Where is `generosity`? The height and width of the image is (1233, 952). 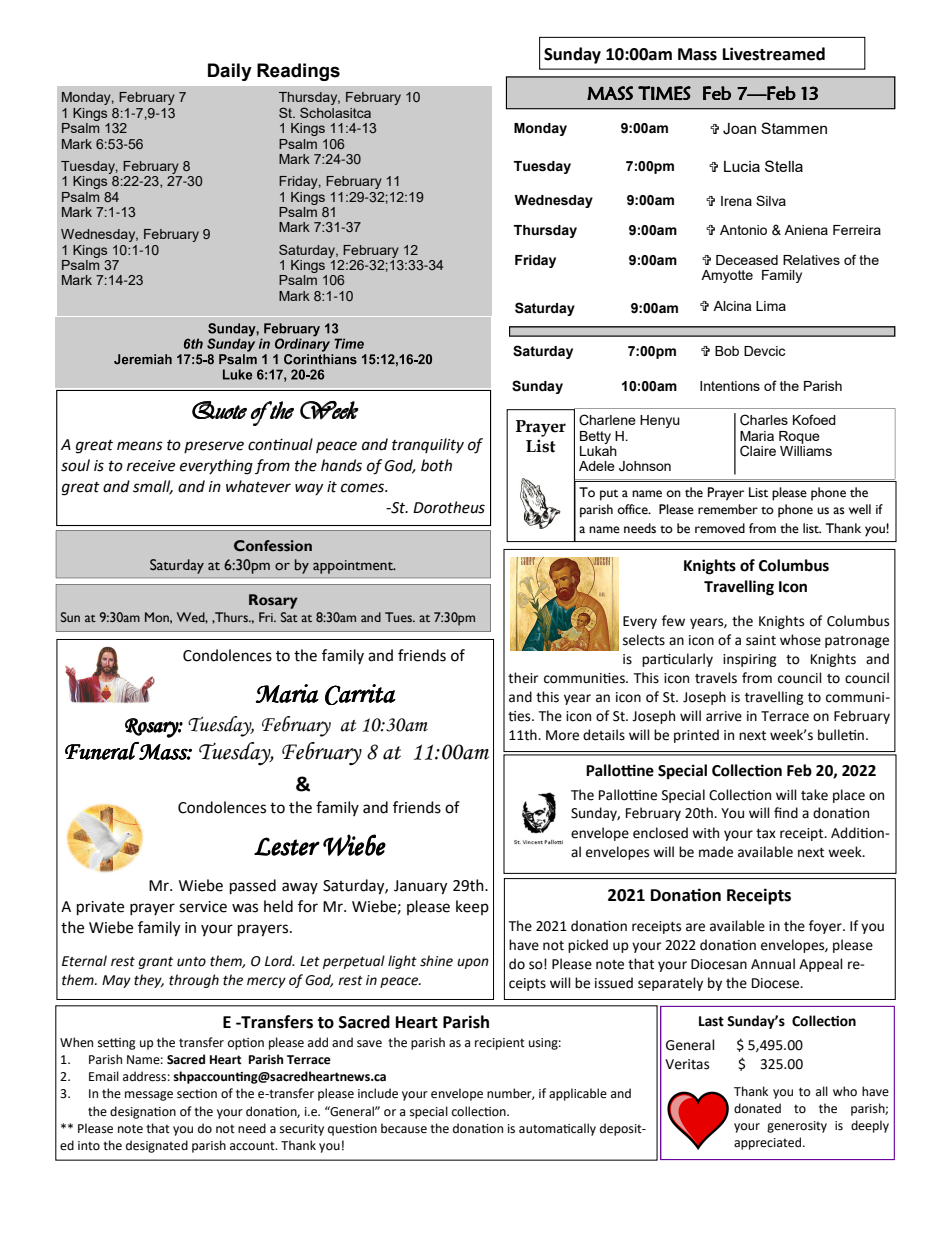 generosity is located at coordinates (797, 1127).
